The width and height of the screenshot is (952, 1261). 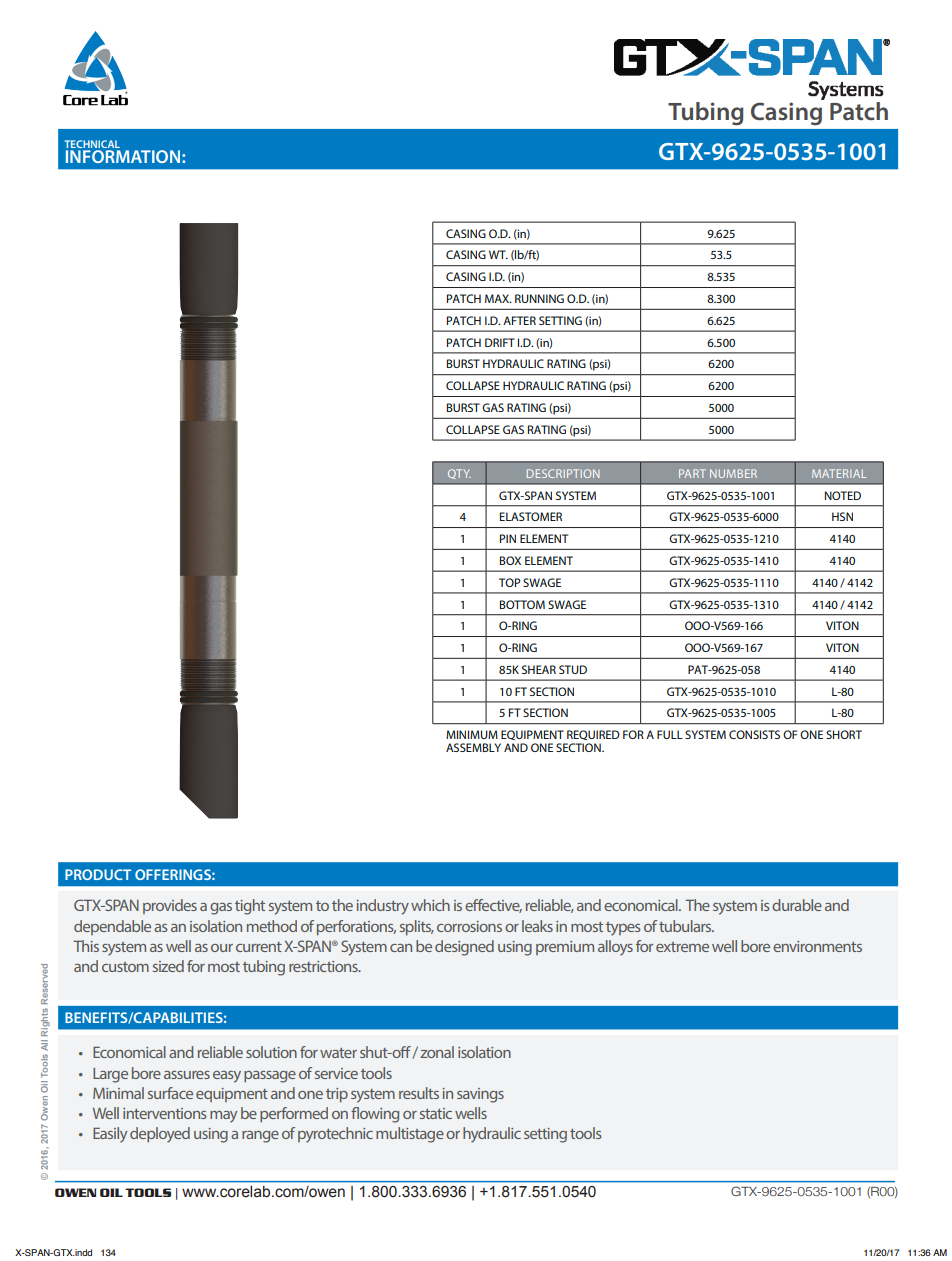 I want to click on TOP, so click(x=509, y=582).
